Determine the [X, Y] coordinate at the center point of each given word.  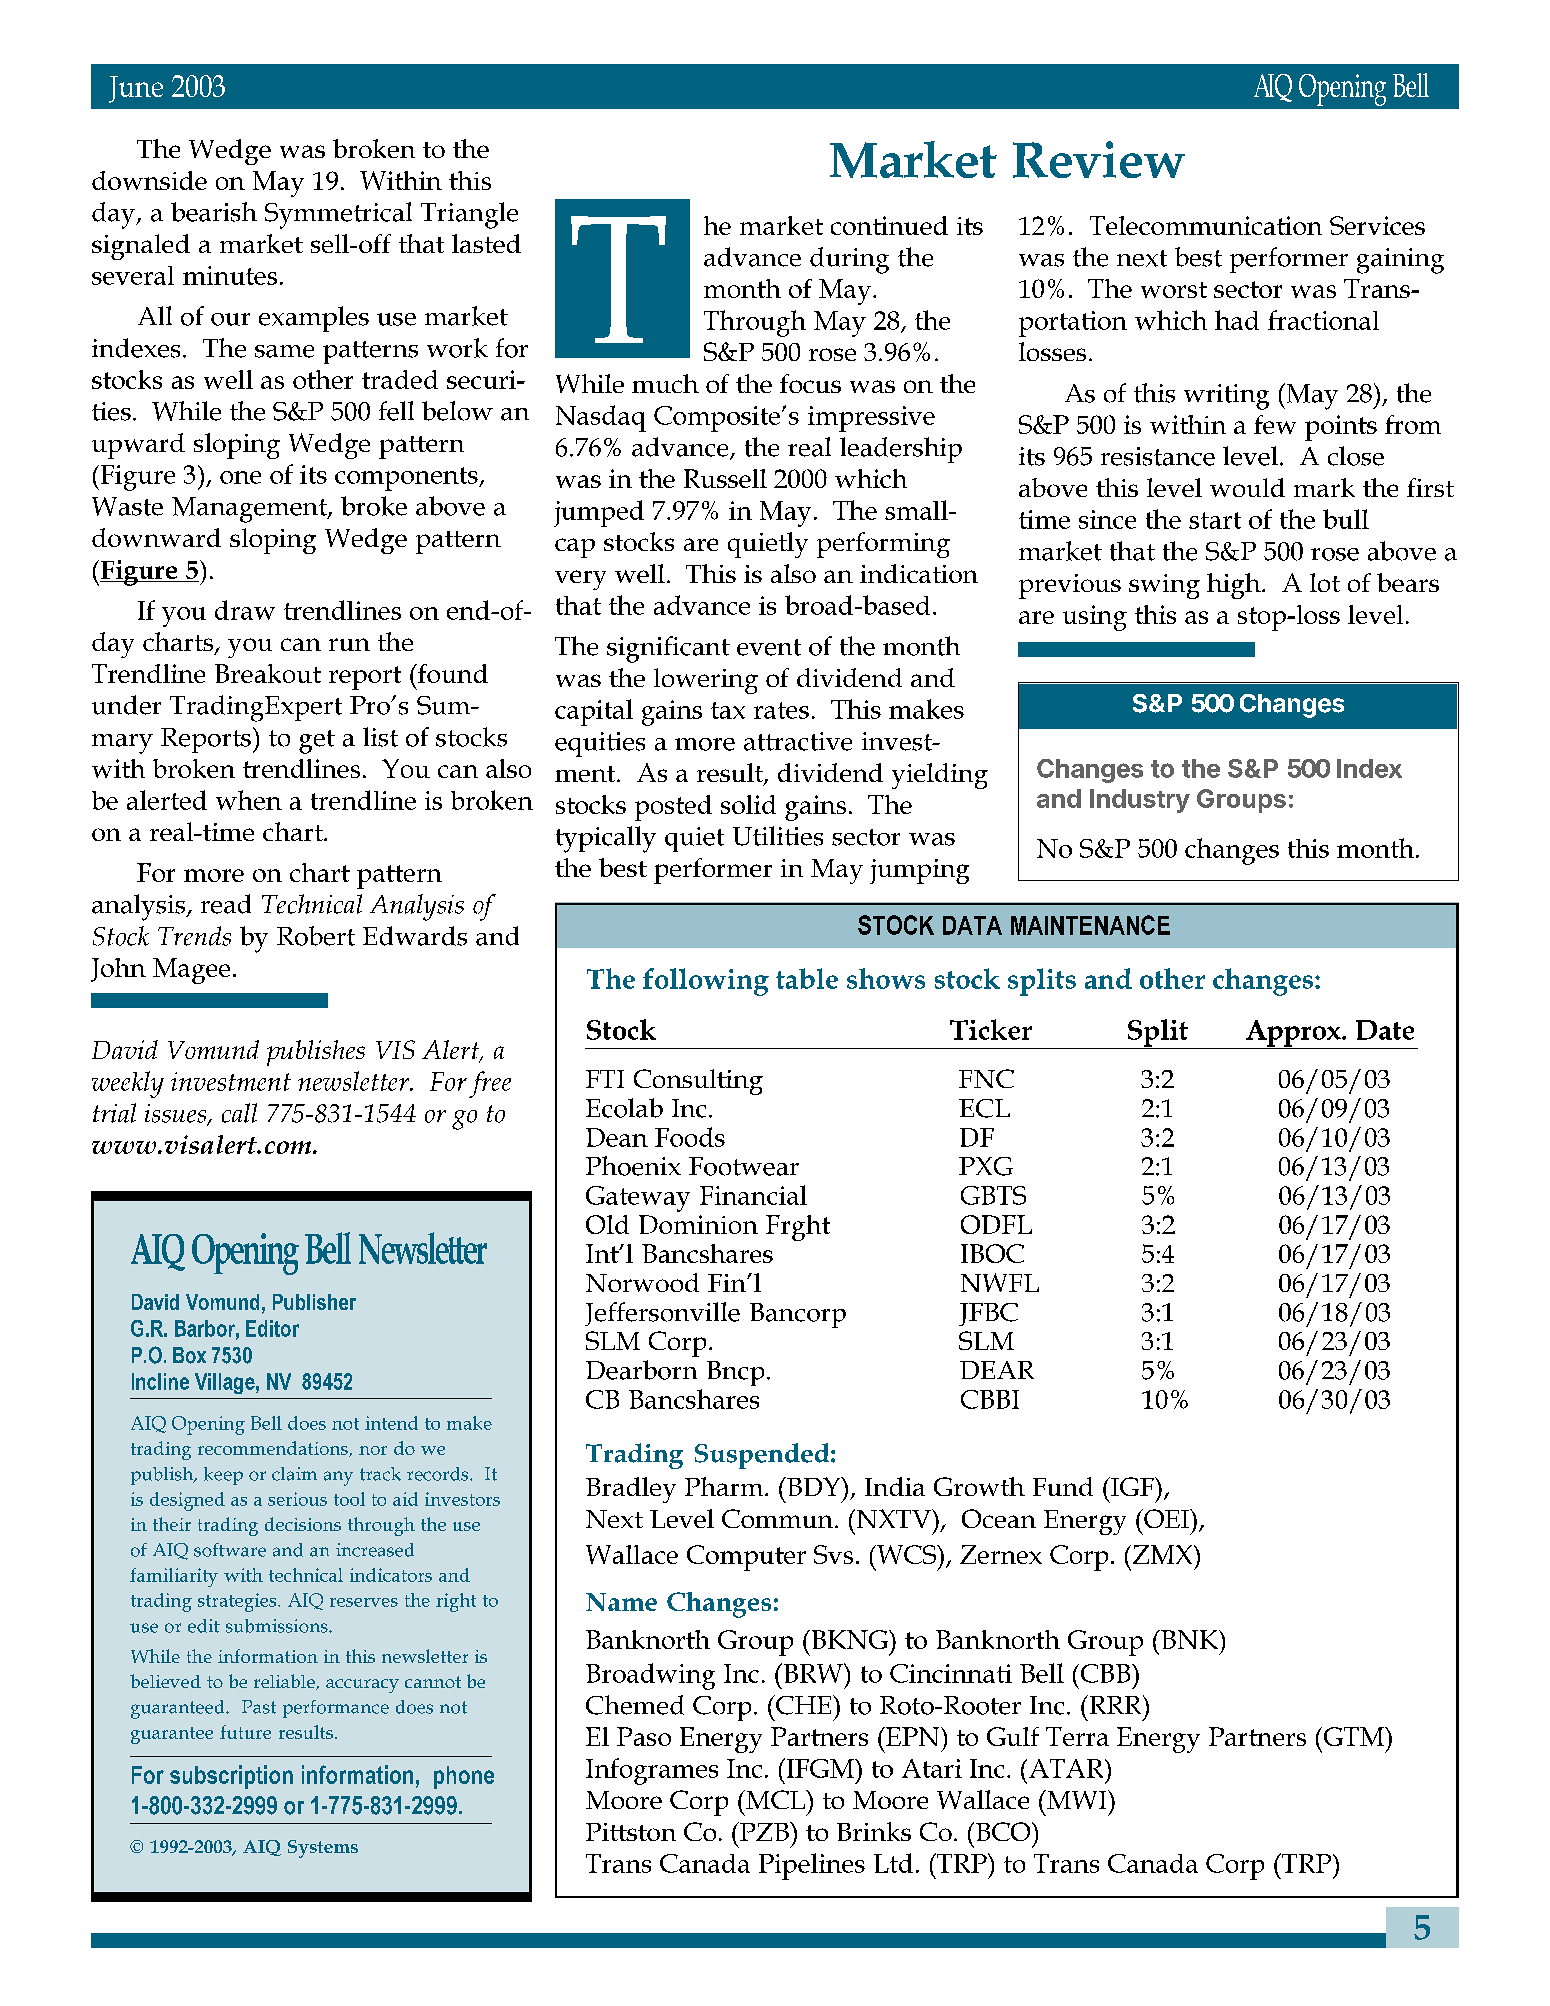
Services [1377, 225]
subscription [231, 1777]
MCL [776, 1799]
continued [889, 225]
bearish [214, 212]
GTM [1353, 1736]
